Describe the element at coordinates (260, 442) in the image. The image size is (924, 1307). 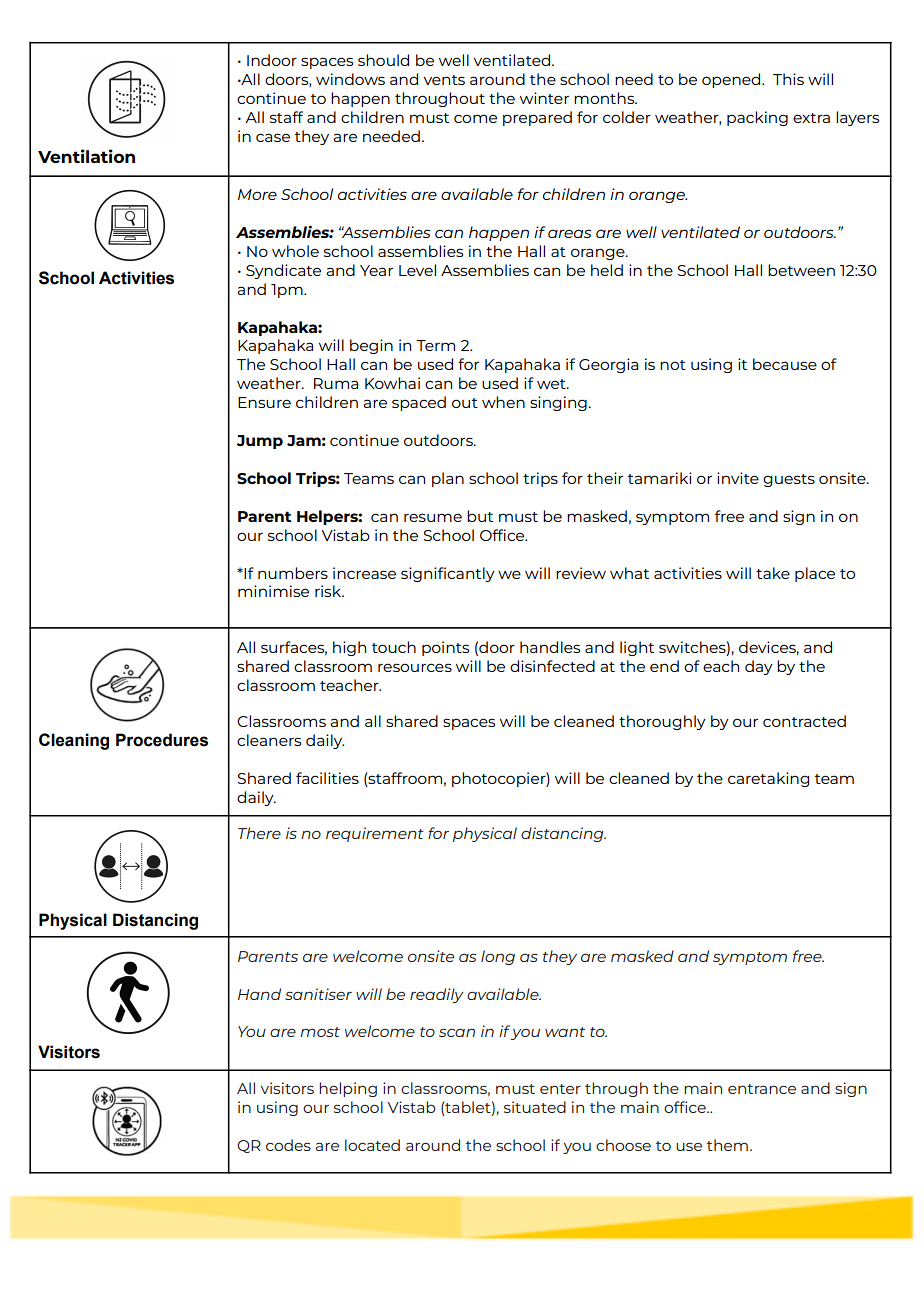
I see `Jump` at that location.
